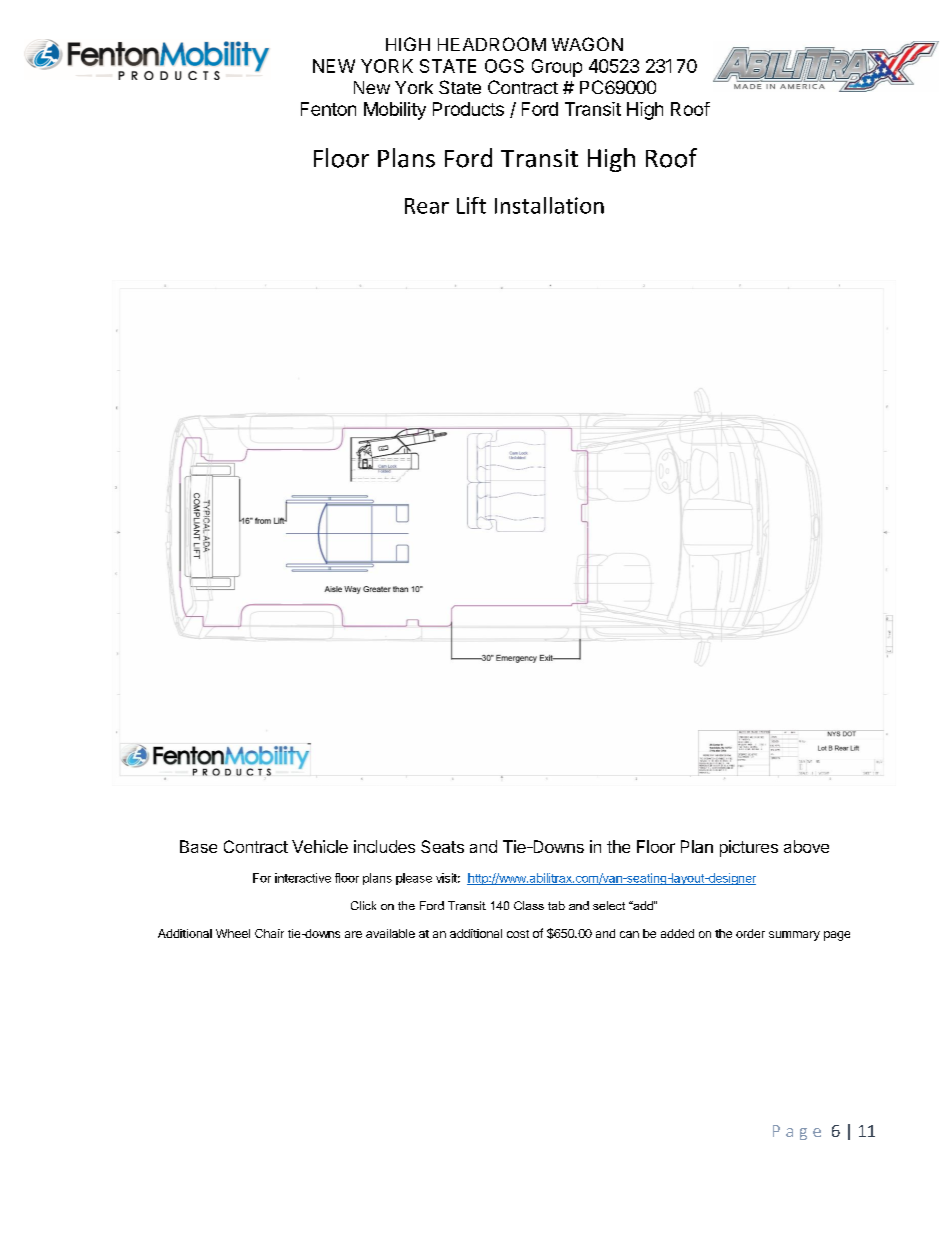  What do you see at coordinates (328, 109) in the document?
I see `Fenton` at bounding box center [328, 109].
